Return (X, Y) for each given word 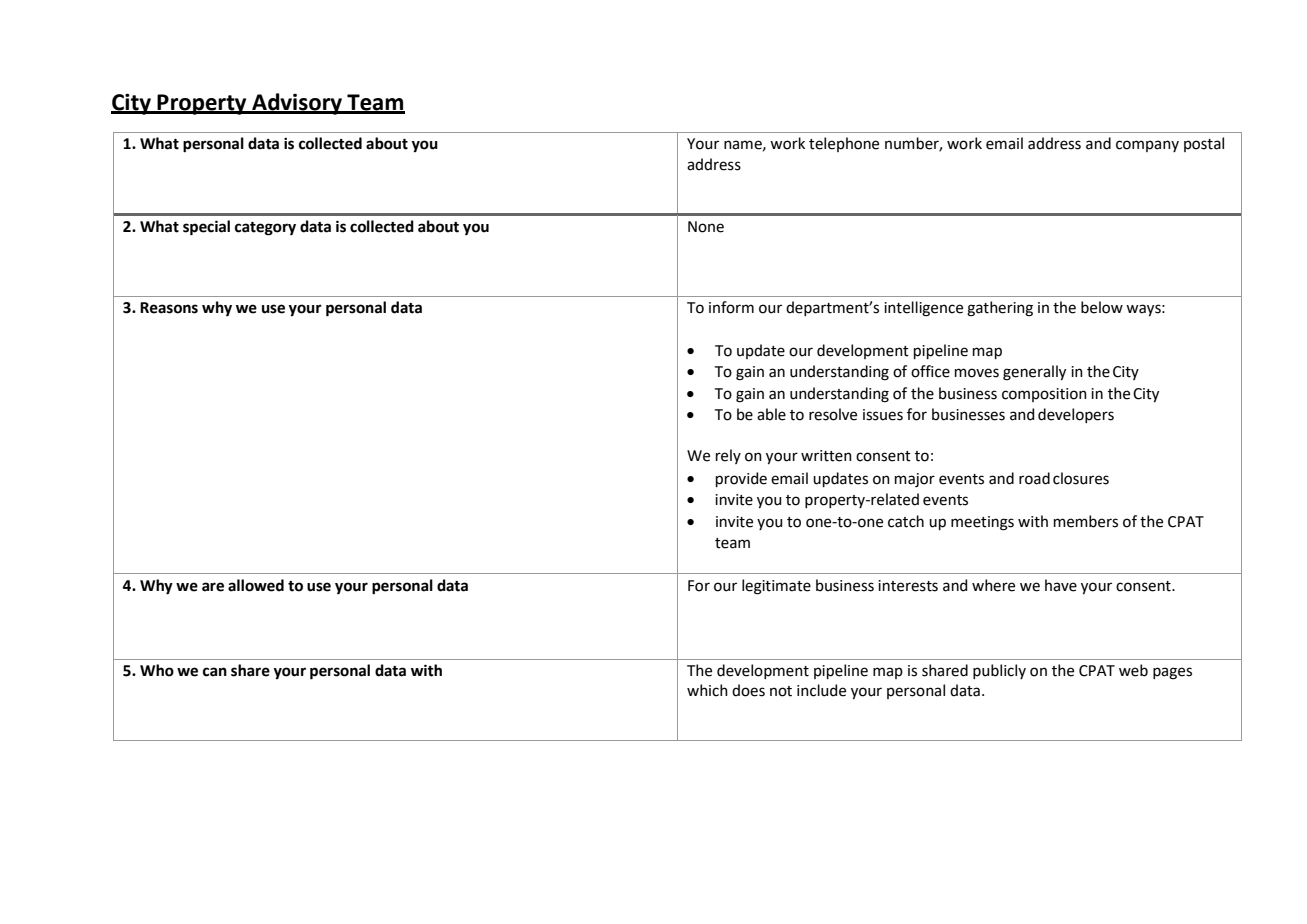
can (215, 672)
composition (1044, 395)
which (707, 690)
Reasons (169, 308)
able (771, 414)
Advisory (297, 104)
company (1147, 146)
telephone (844, 144)
